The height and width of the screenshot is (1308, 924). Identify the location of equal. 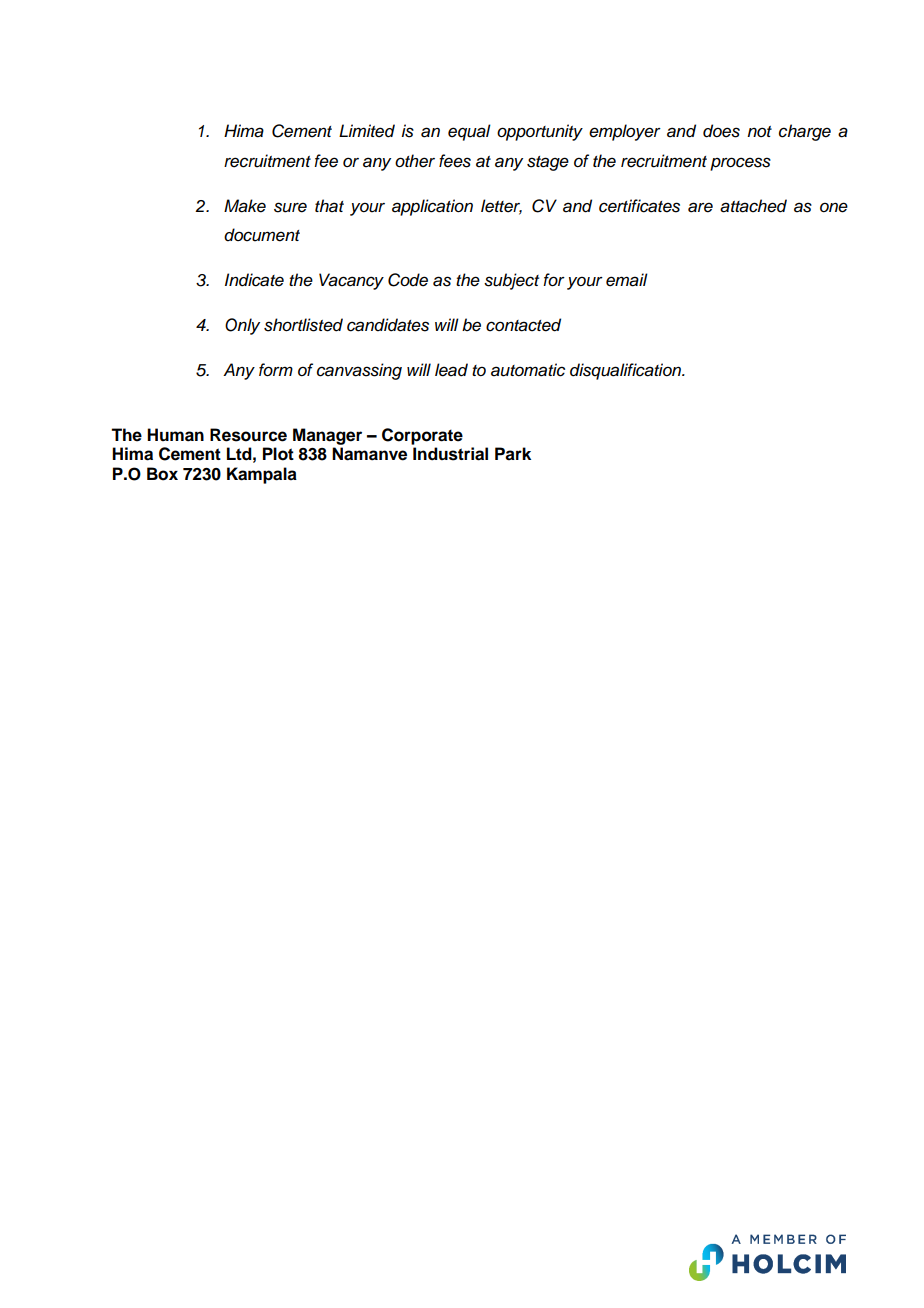
(469, 132).
